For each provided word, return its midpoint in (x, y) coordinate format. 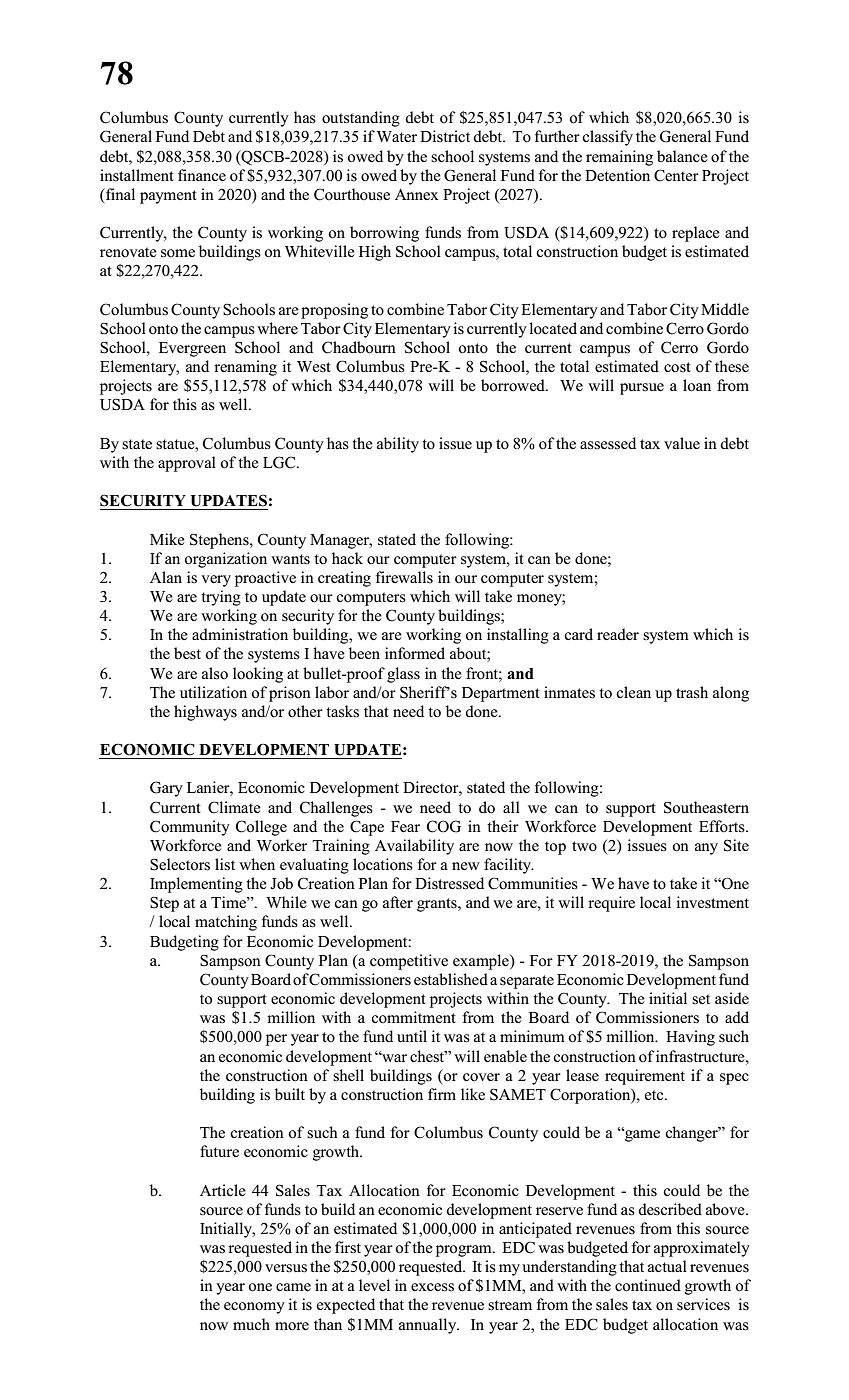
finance (202, 175)
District (445, 136)
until (412, 1036)
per (276, 1040)
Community (190, 828)
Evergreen (192, 349)
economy (254, 1308)
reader (618, 634)
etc (655, 1095)
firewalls (404, 577)
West (314, 367)
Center (676, 175)
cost (677, 367)
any (706, 849)
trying (221, 598)
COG (444, 826)
